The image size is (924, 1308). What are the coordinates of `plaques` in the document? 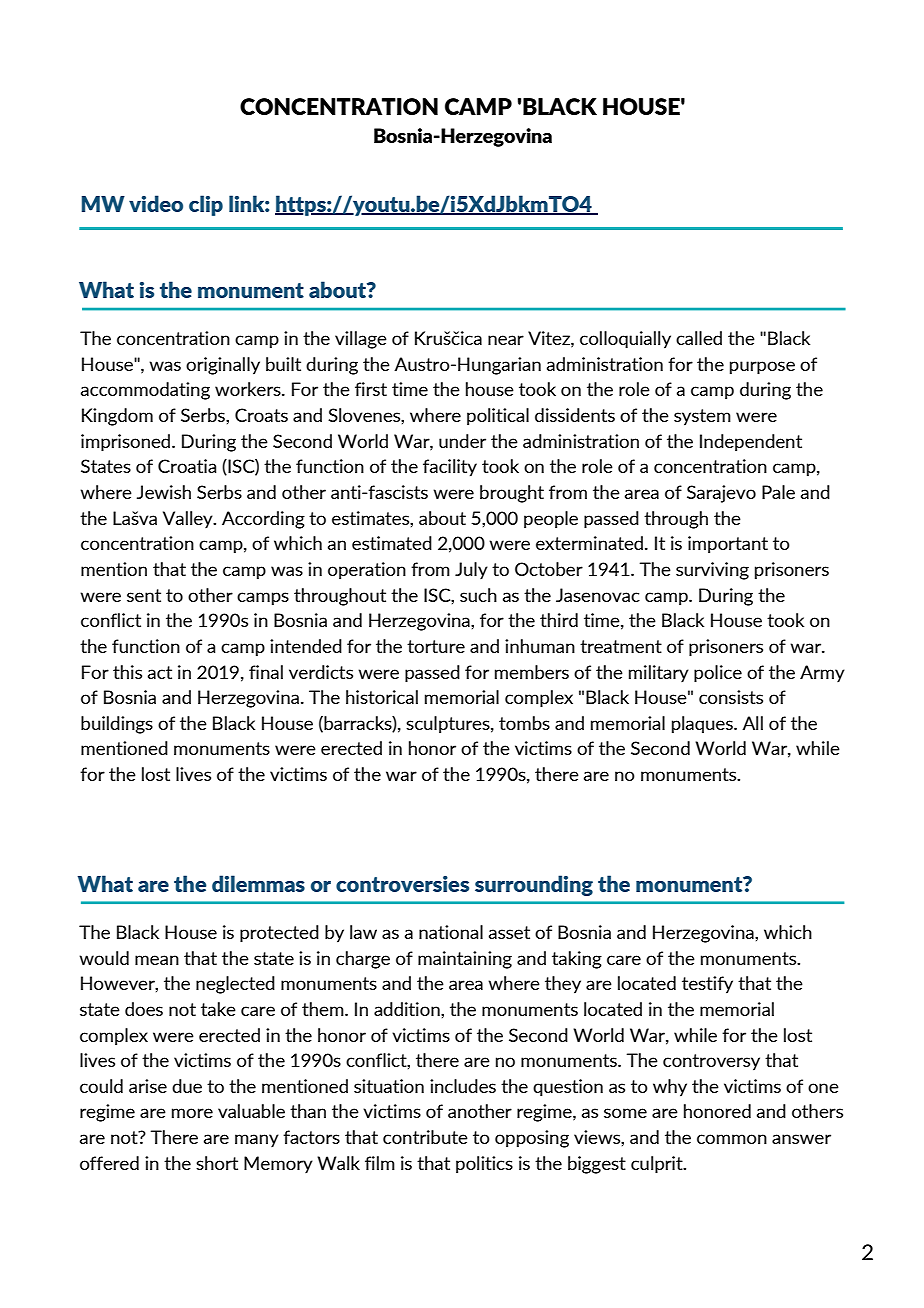 It's located at (703, 725).
